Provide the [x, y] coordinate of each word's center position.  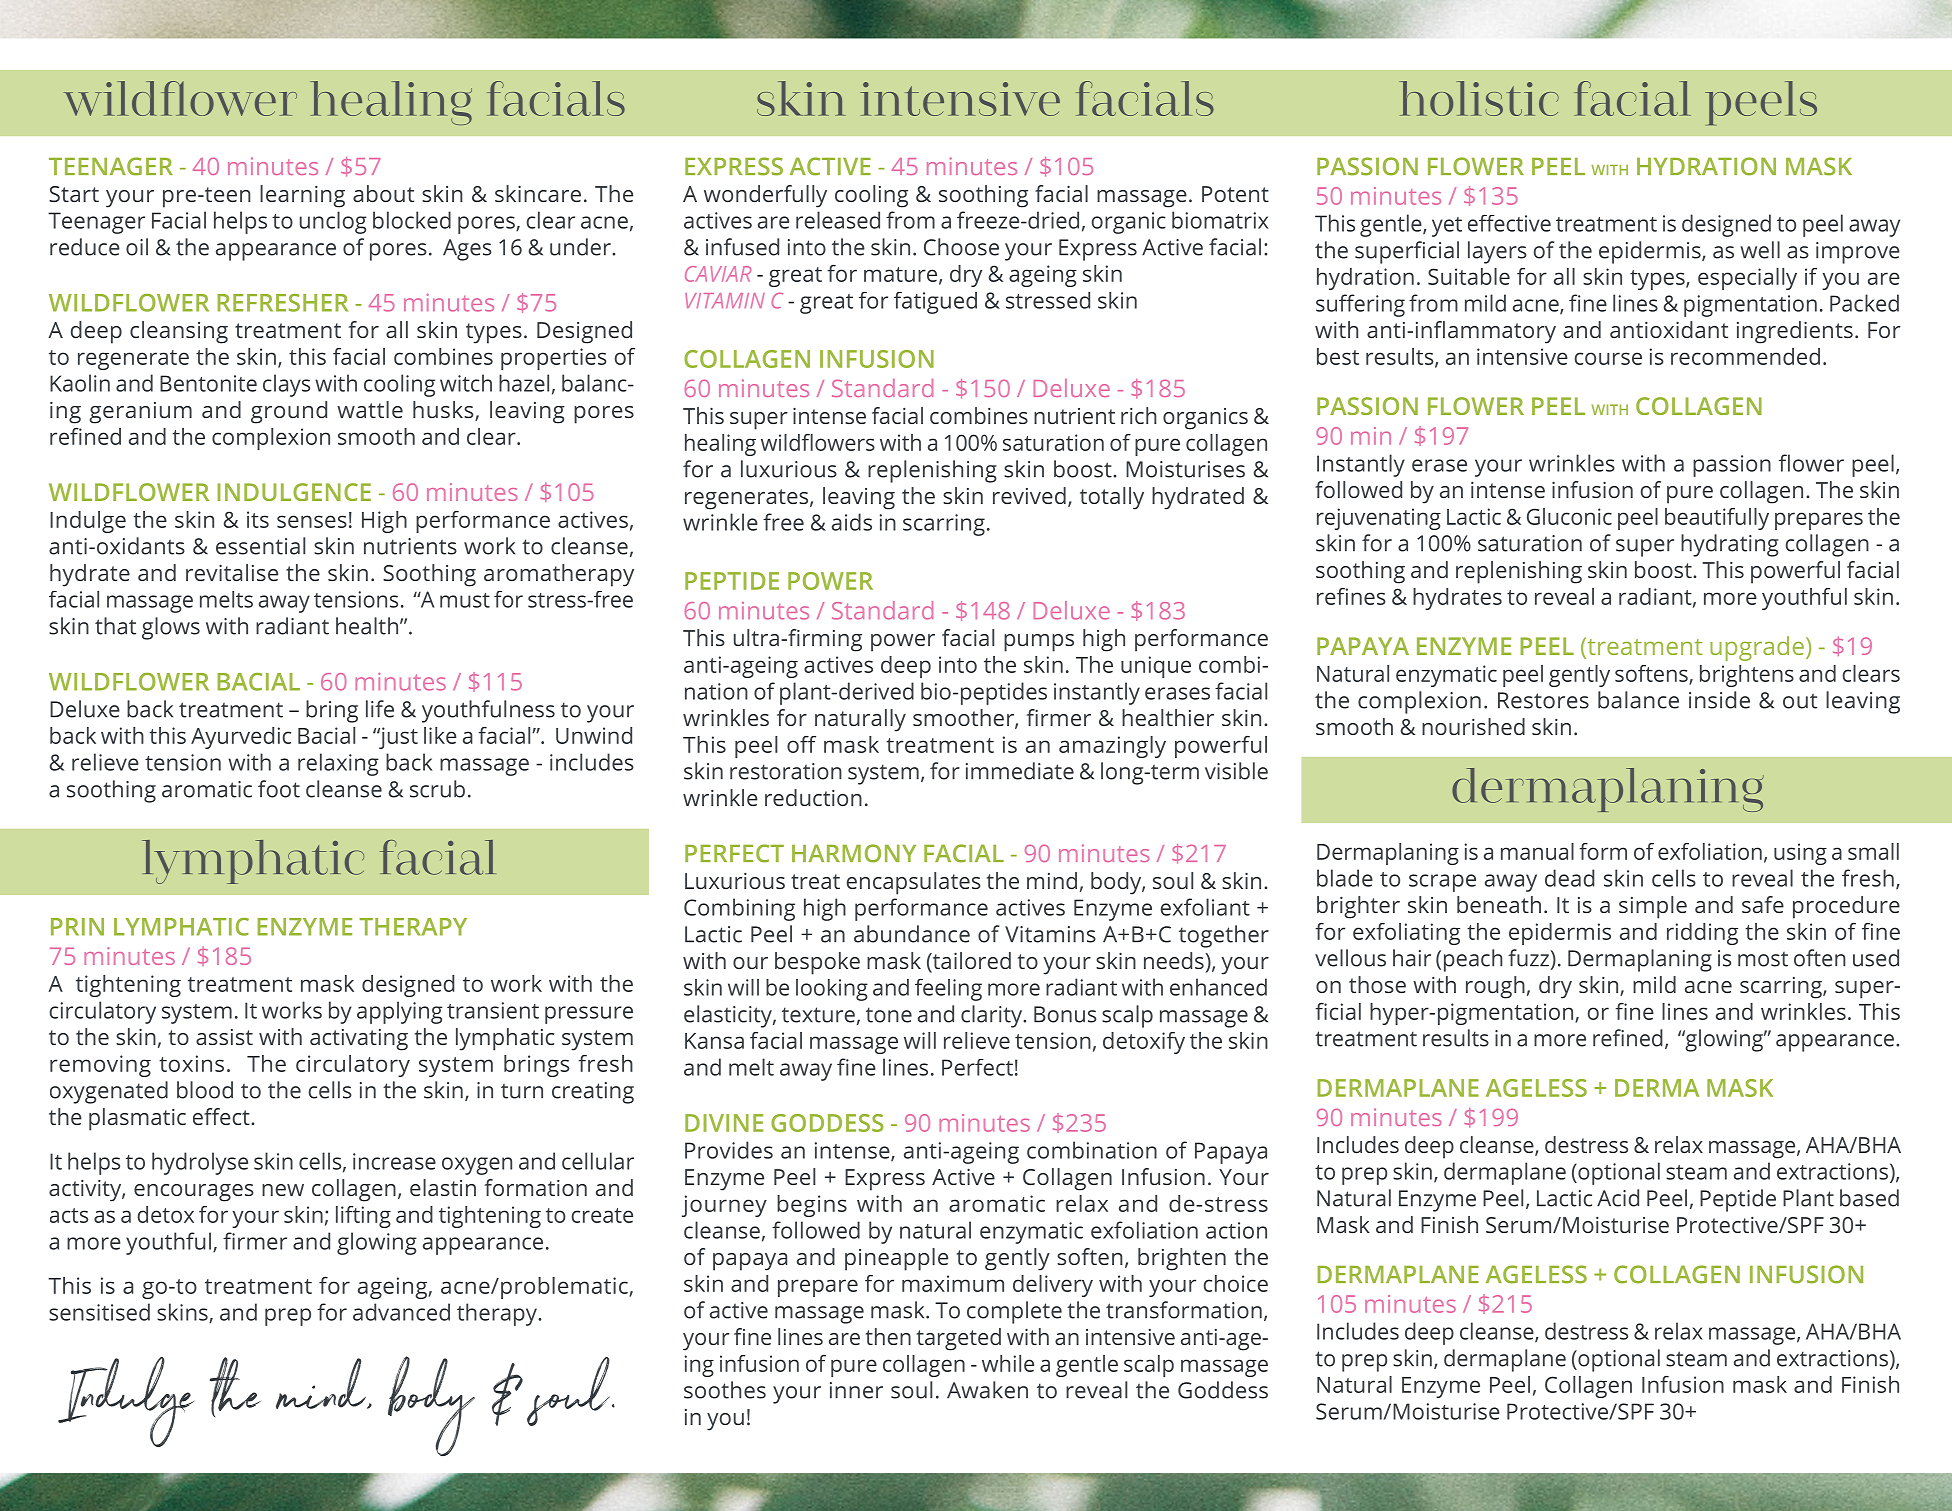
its [258, 519]
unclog [333, 222]
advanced [401, 1312]
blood [205, 1090]
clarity [993, 1016]
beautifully [1717, 519]
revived [1029, 495]
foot [279, 789]
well [1760, 250]
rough [1495, 987]
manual [1537, 851]
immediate [1020, 771]
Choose [961, 247]
